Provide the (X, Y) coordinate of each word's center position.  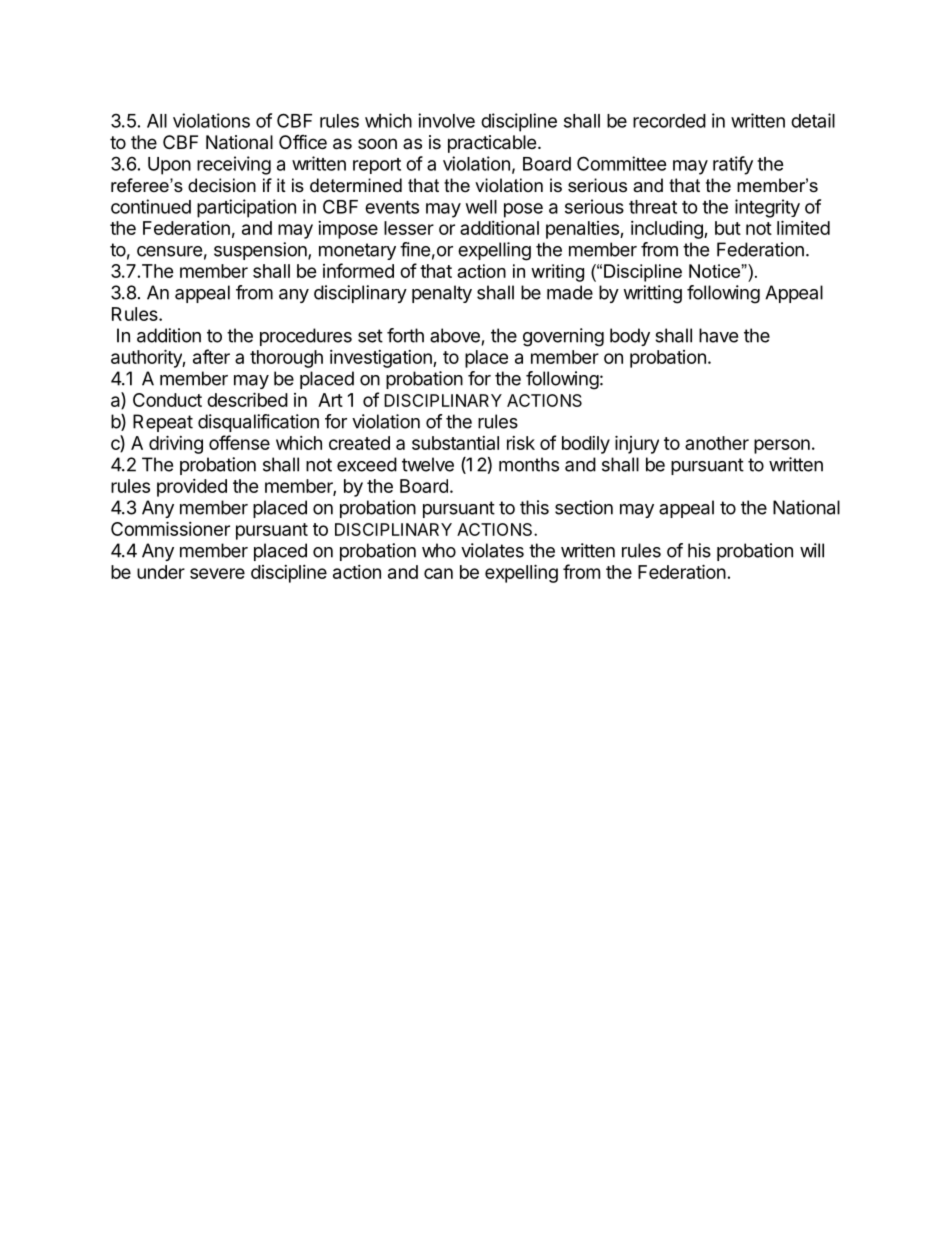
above (455, 335)
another (717, 443)
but (728, 228)
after (211, 356)
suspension (261, 251)
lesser (409, 228)
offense (239, 442)
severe (217, 573)
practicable (492, 144)
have (718, 335)
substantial (455, 443)
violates (492, 550)
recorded (669, 121)
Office (303, 142)
